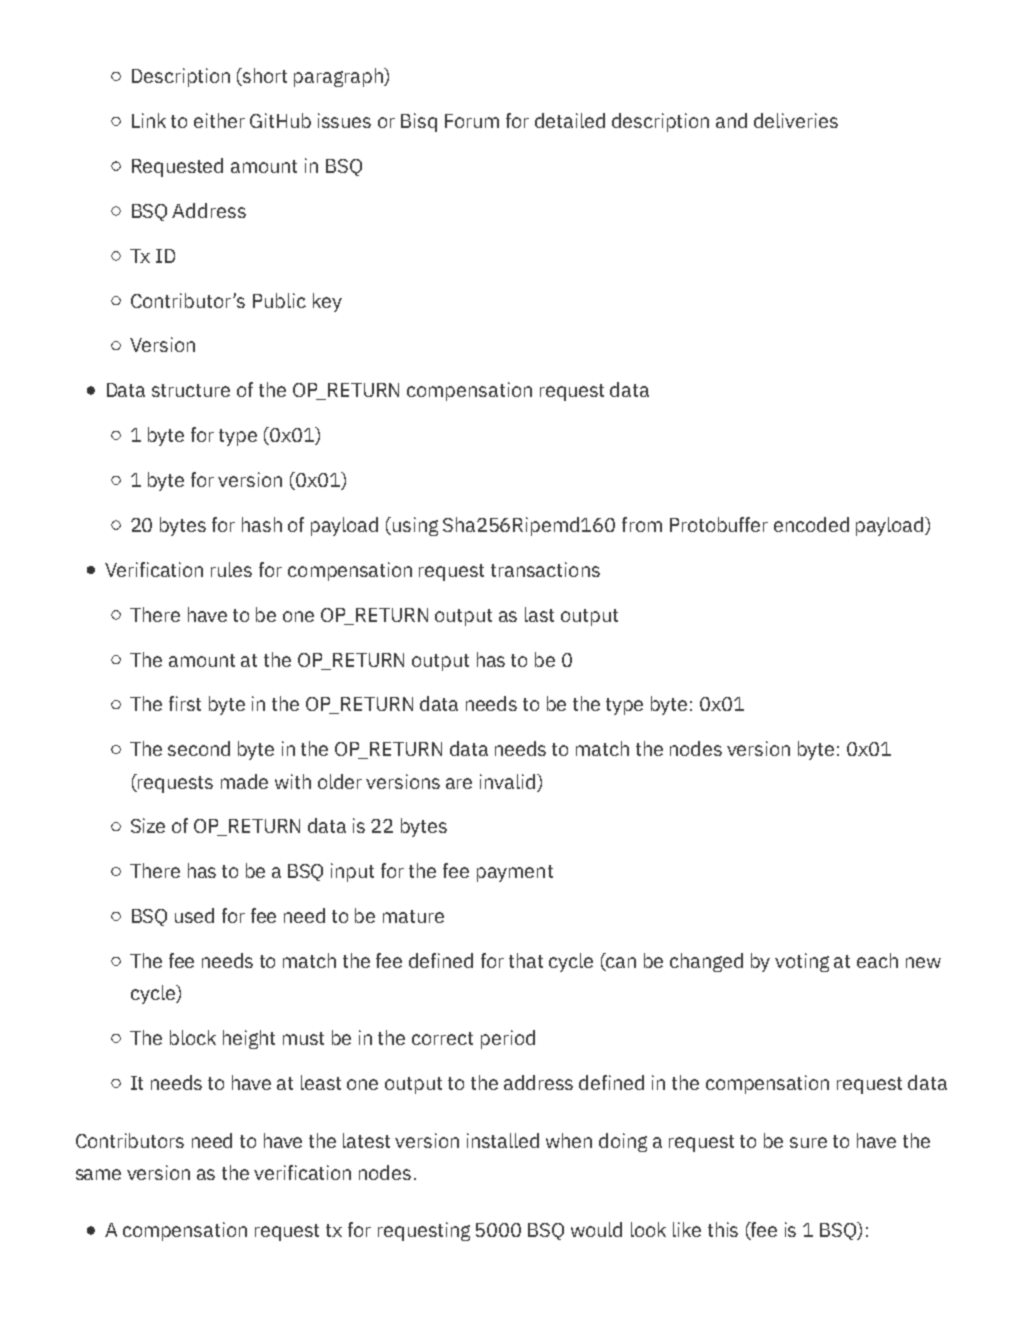 The height and width of the screenshot is (1331, 1029). I want to click on same, so click(98, 1174).
